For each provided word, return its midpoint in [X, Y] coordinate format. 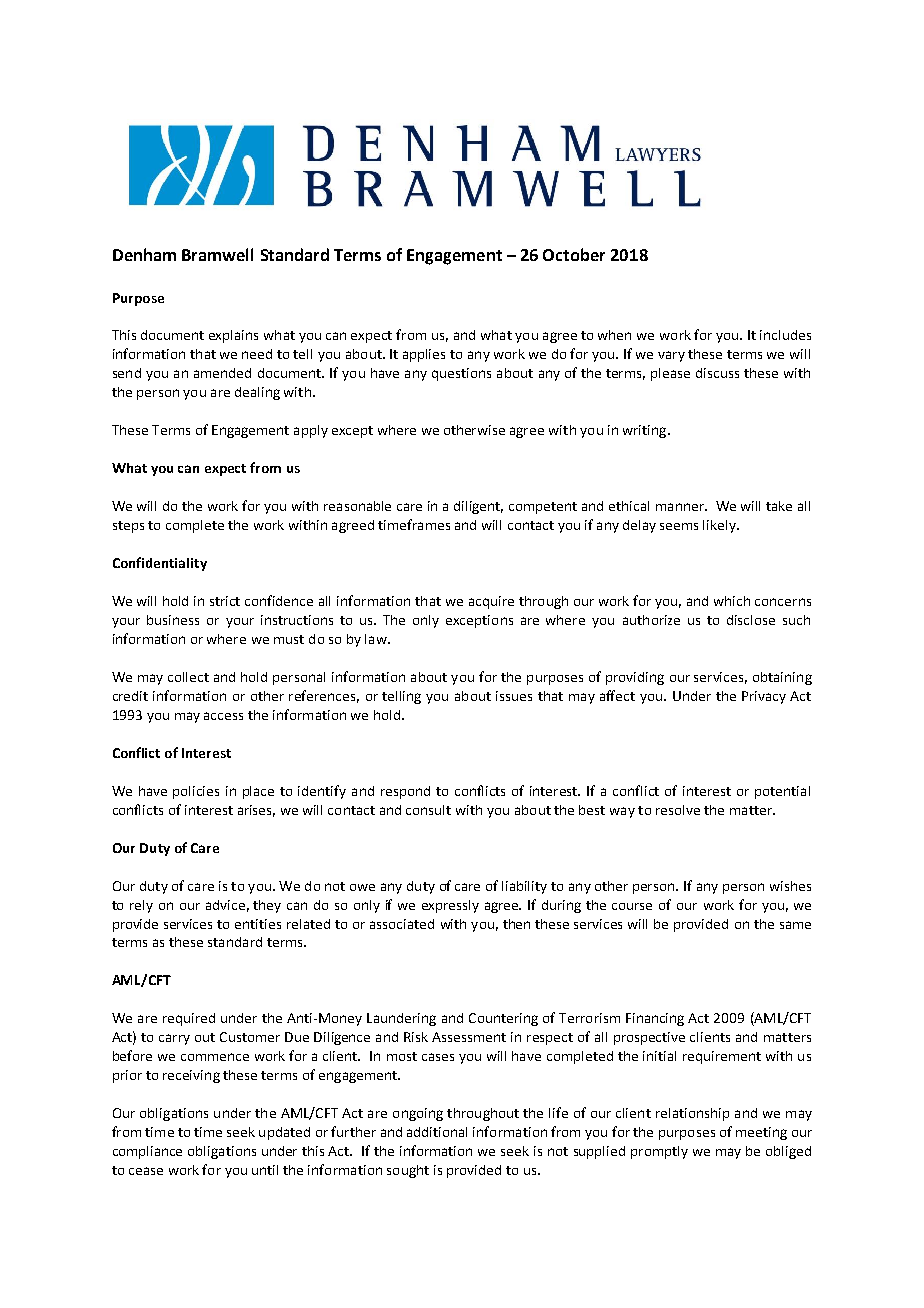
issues [514, 696]
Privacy [764, 697]
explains [233, 336]
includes [785, 335]
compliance [147, 1152]
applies [424, 355]
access [223, 716]
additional [437, 1132]
